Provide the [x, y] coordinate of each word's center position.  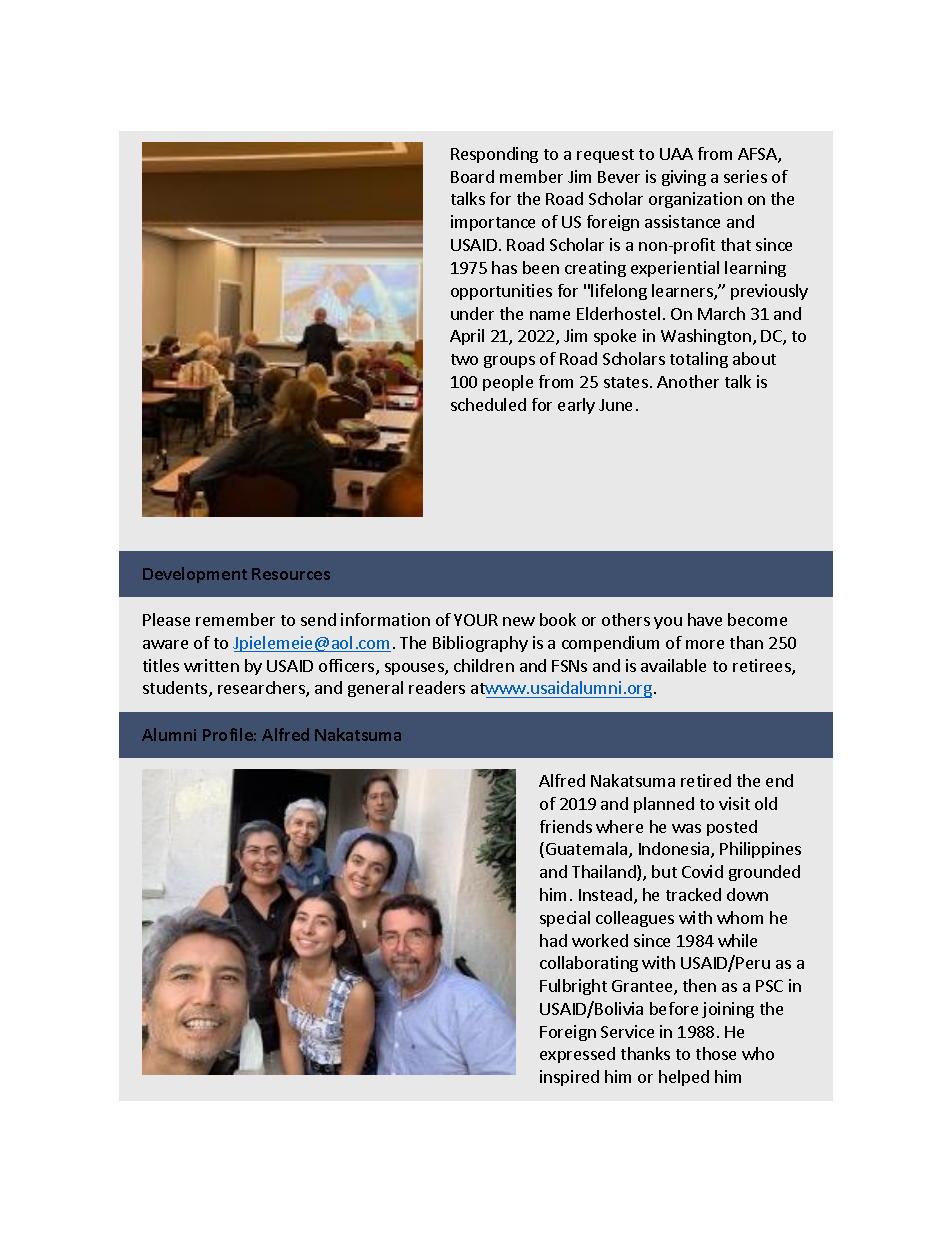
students [176, 689]
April [467, 337]
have [705, 619]
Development [195, 575]
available [673, 665]
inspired [569, 1078]
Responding [494, 155]
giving [684, 178]
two [464, 359]
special [565, 919]
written [211, 665]
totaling [699, 360]
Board [472, 176]
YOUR [476, 620]
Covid [702, 871]
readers [437, 687]
